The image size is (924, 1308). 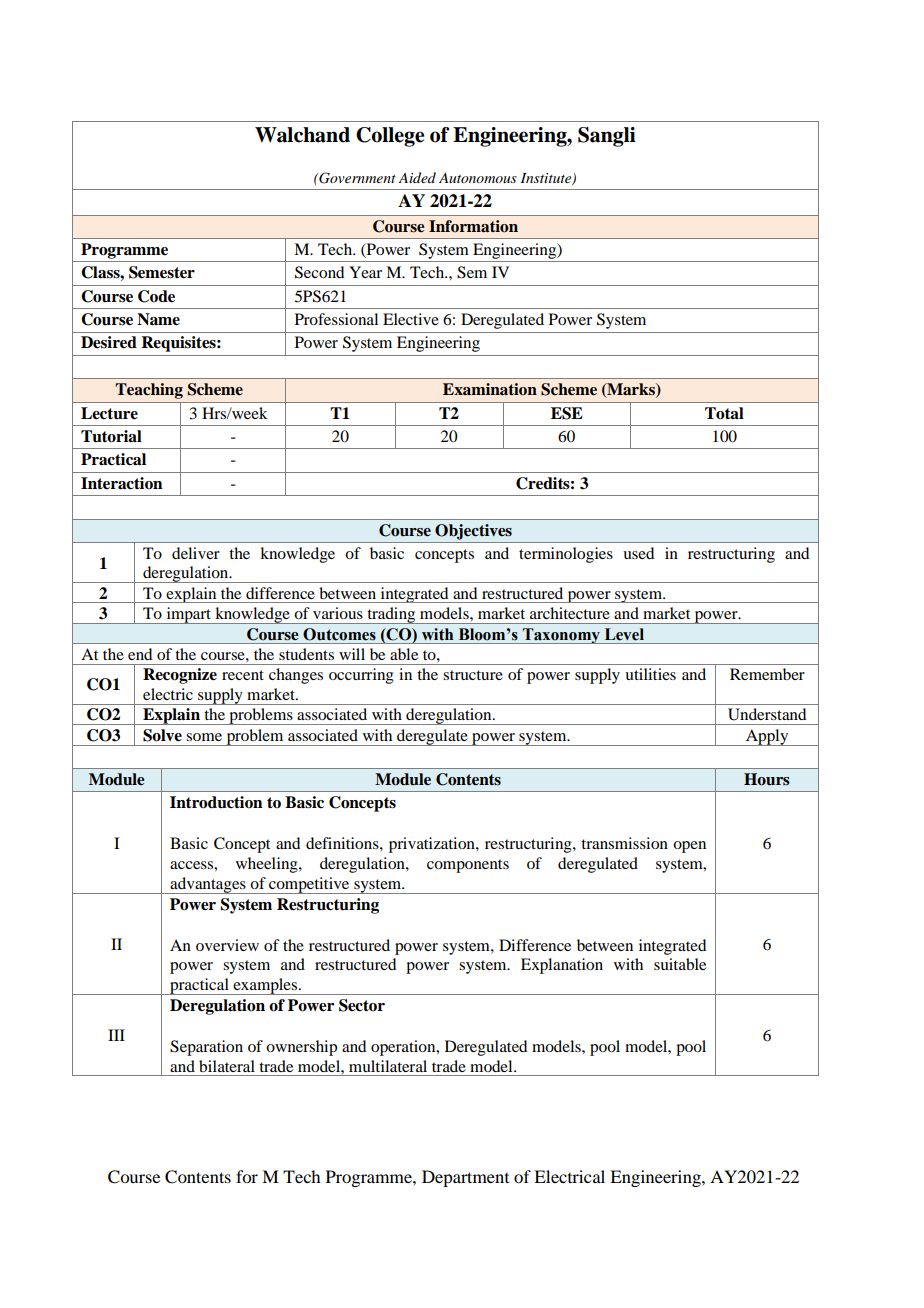 What do you see at coordinates (478, 178) in the image?
I see `Autonomous` at bounding box center [478, 178].
